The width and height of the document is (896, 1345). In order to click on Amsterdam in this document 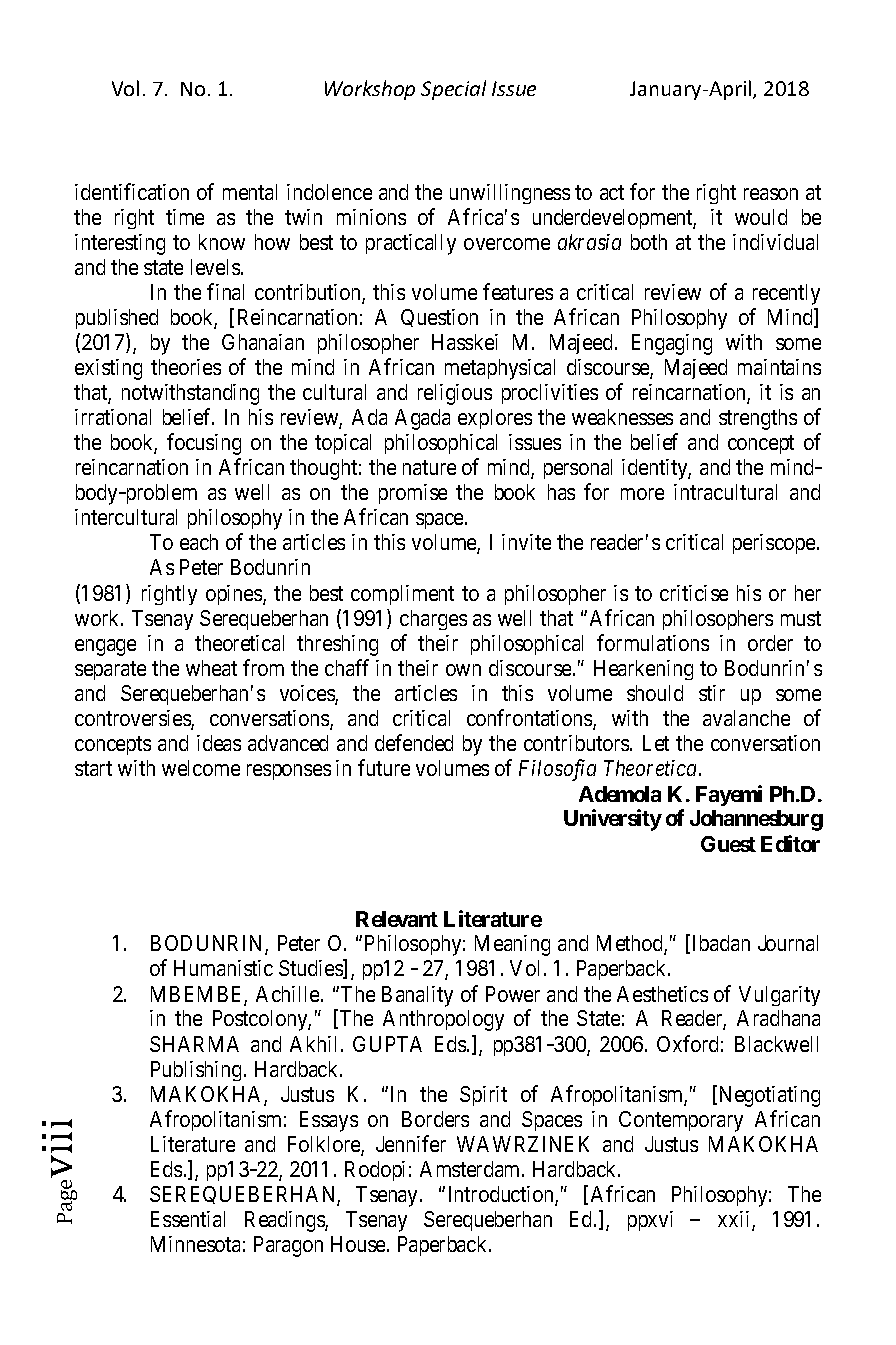, I will do `click(472, 1169)`.
